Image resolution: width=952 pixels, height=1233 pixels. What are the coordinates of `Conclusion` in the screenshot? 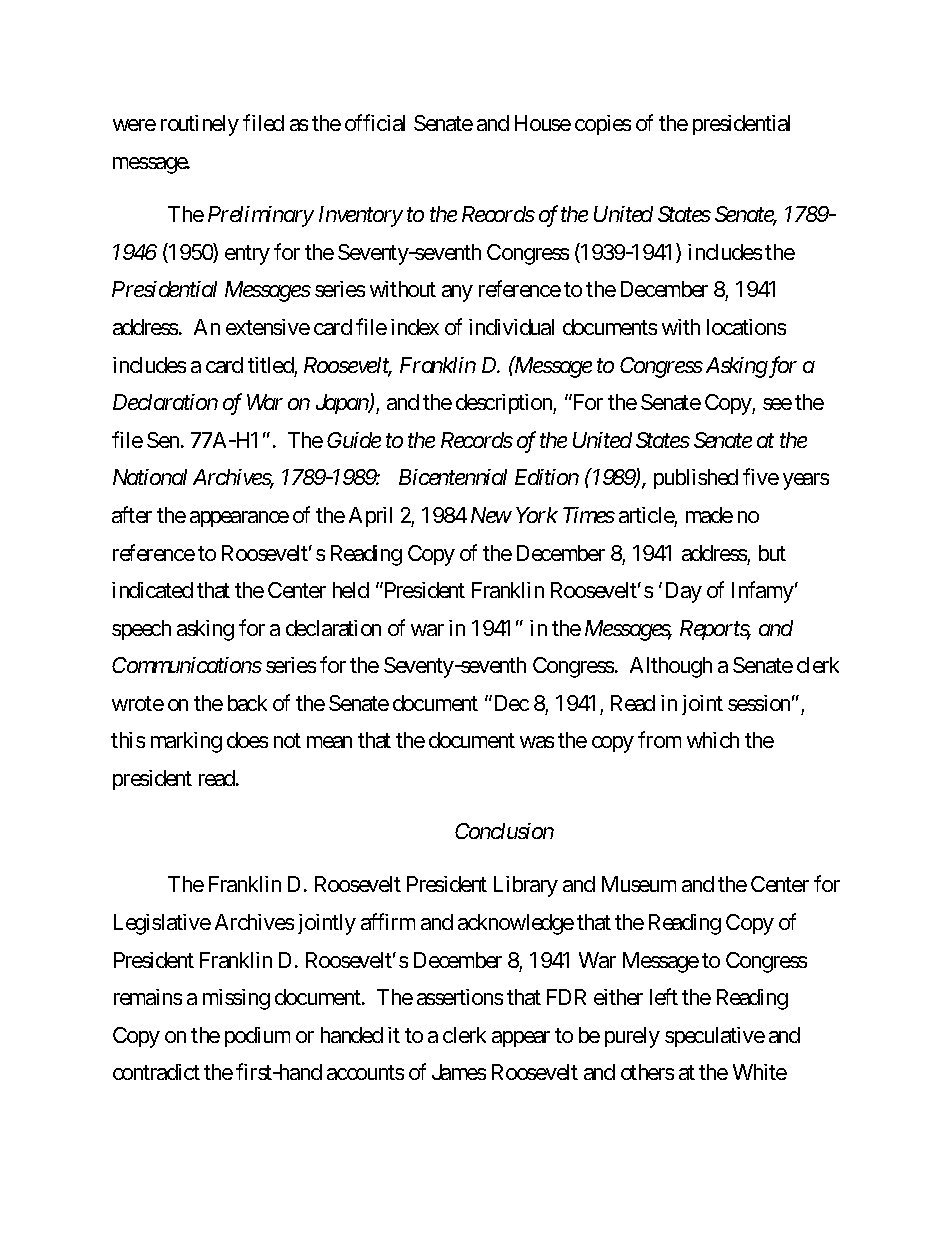 It's located at (504, 831).
